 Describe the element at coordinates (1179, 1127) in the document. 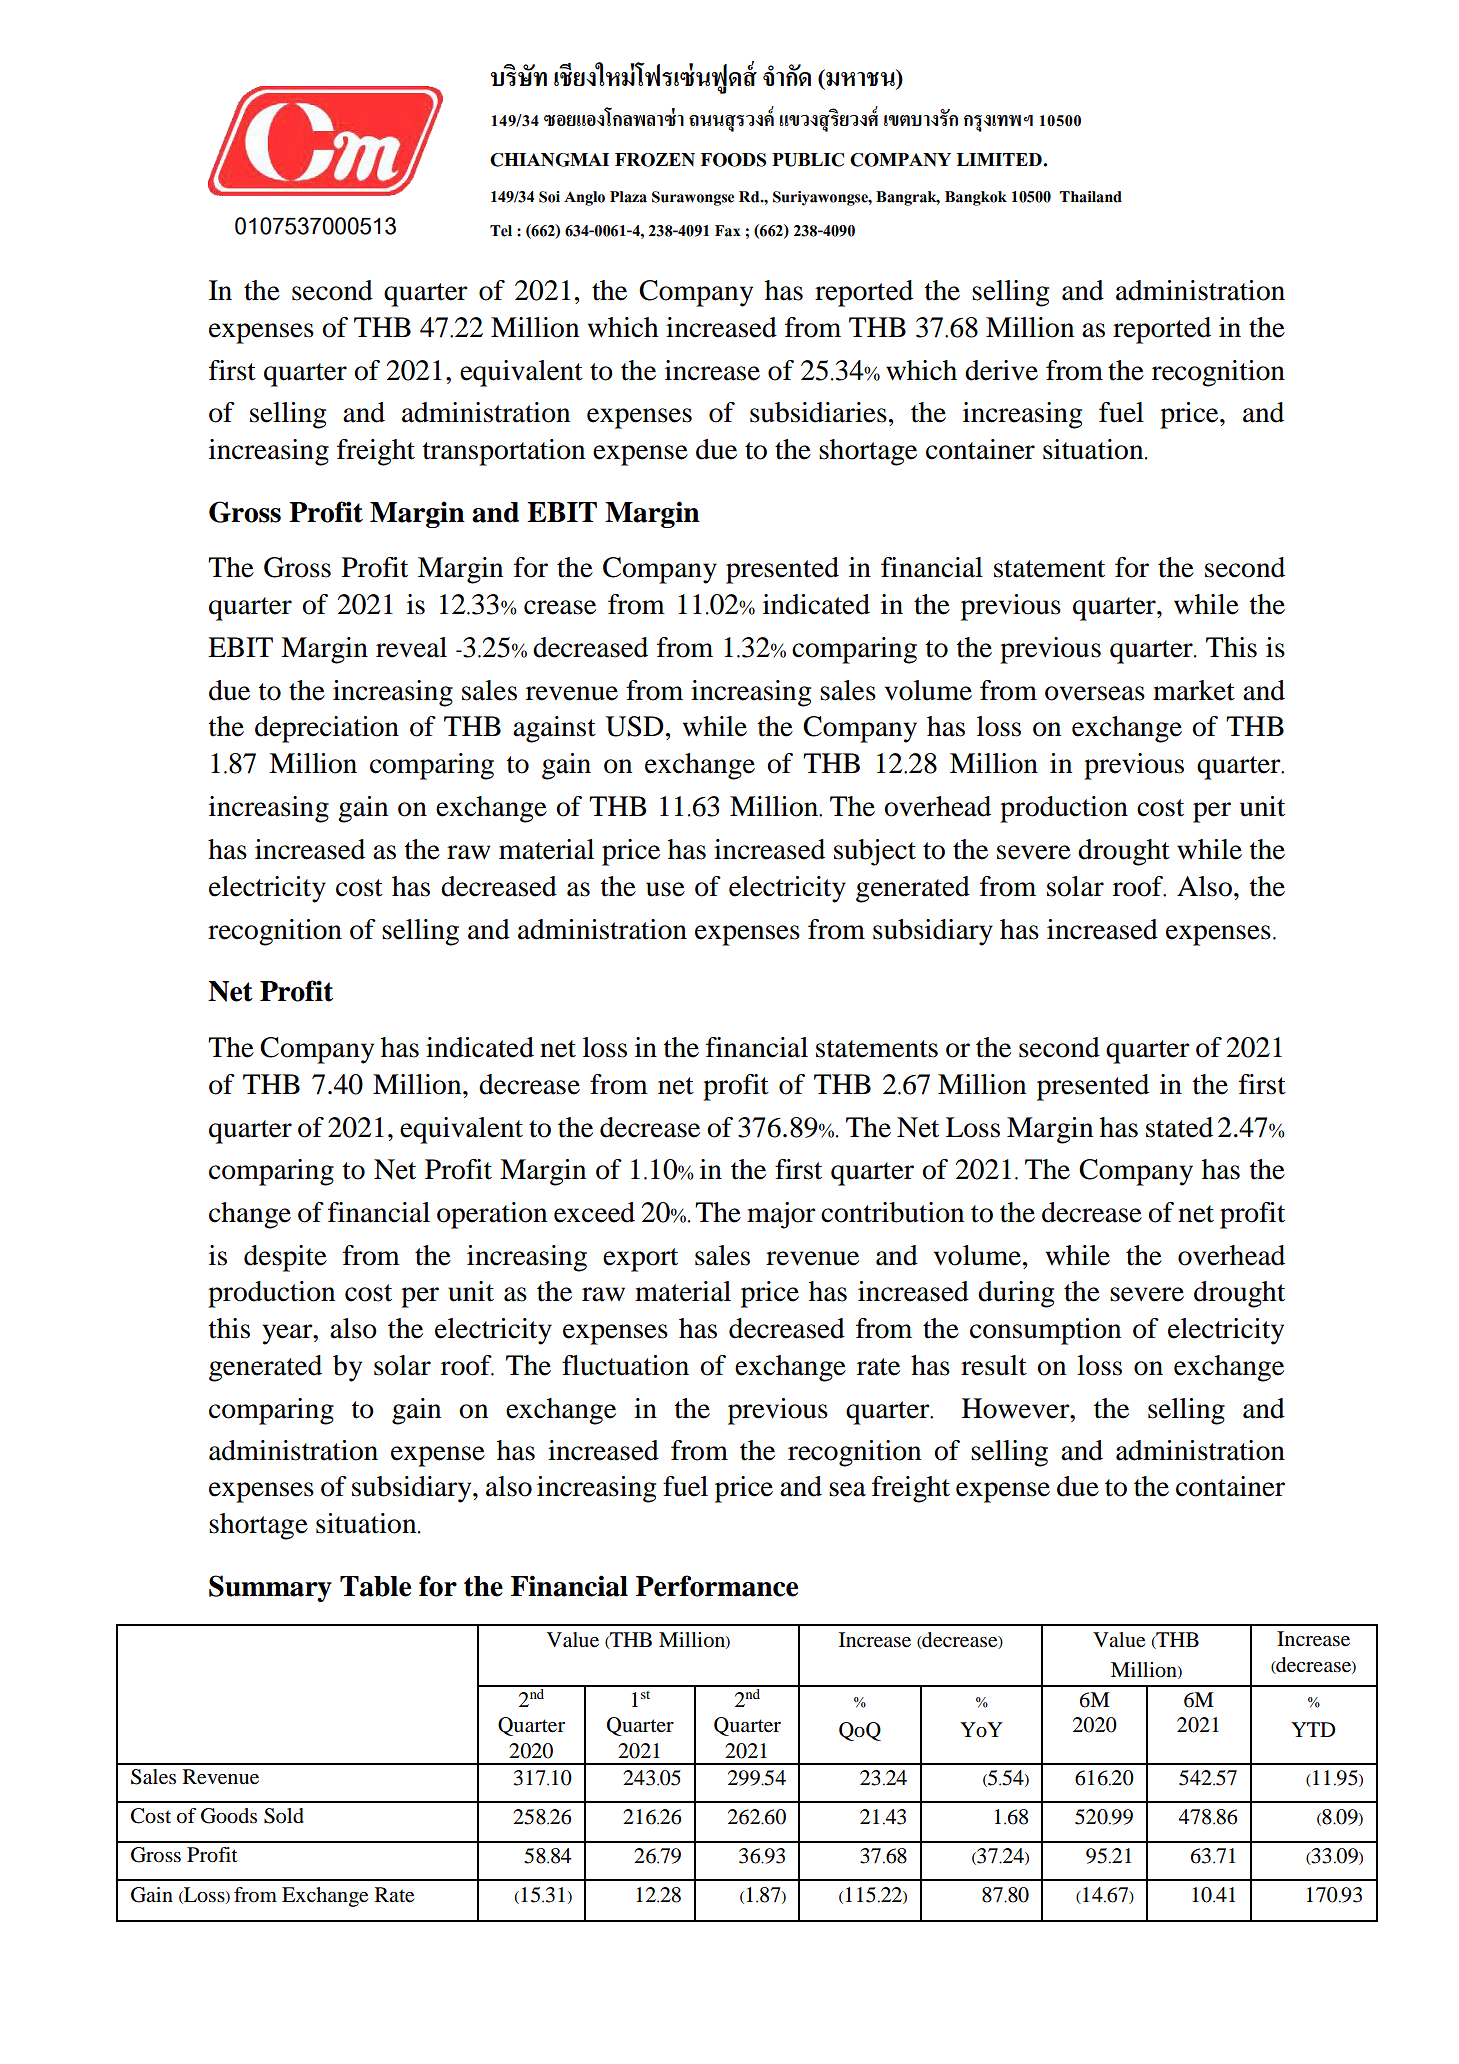

I see `stated` at that location.
